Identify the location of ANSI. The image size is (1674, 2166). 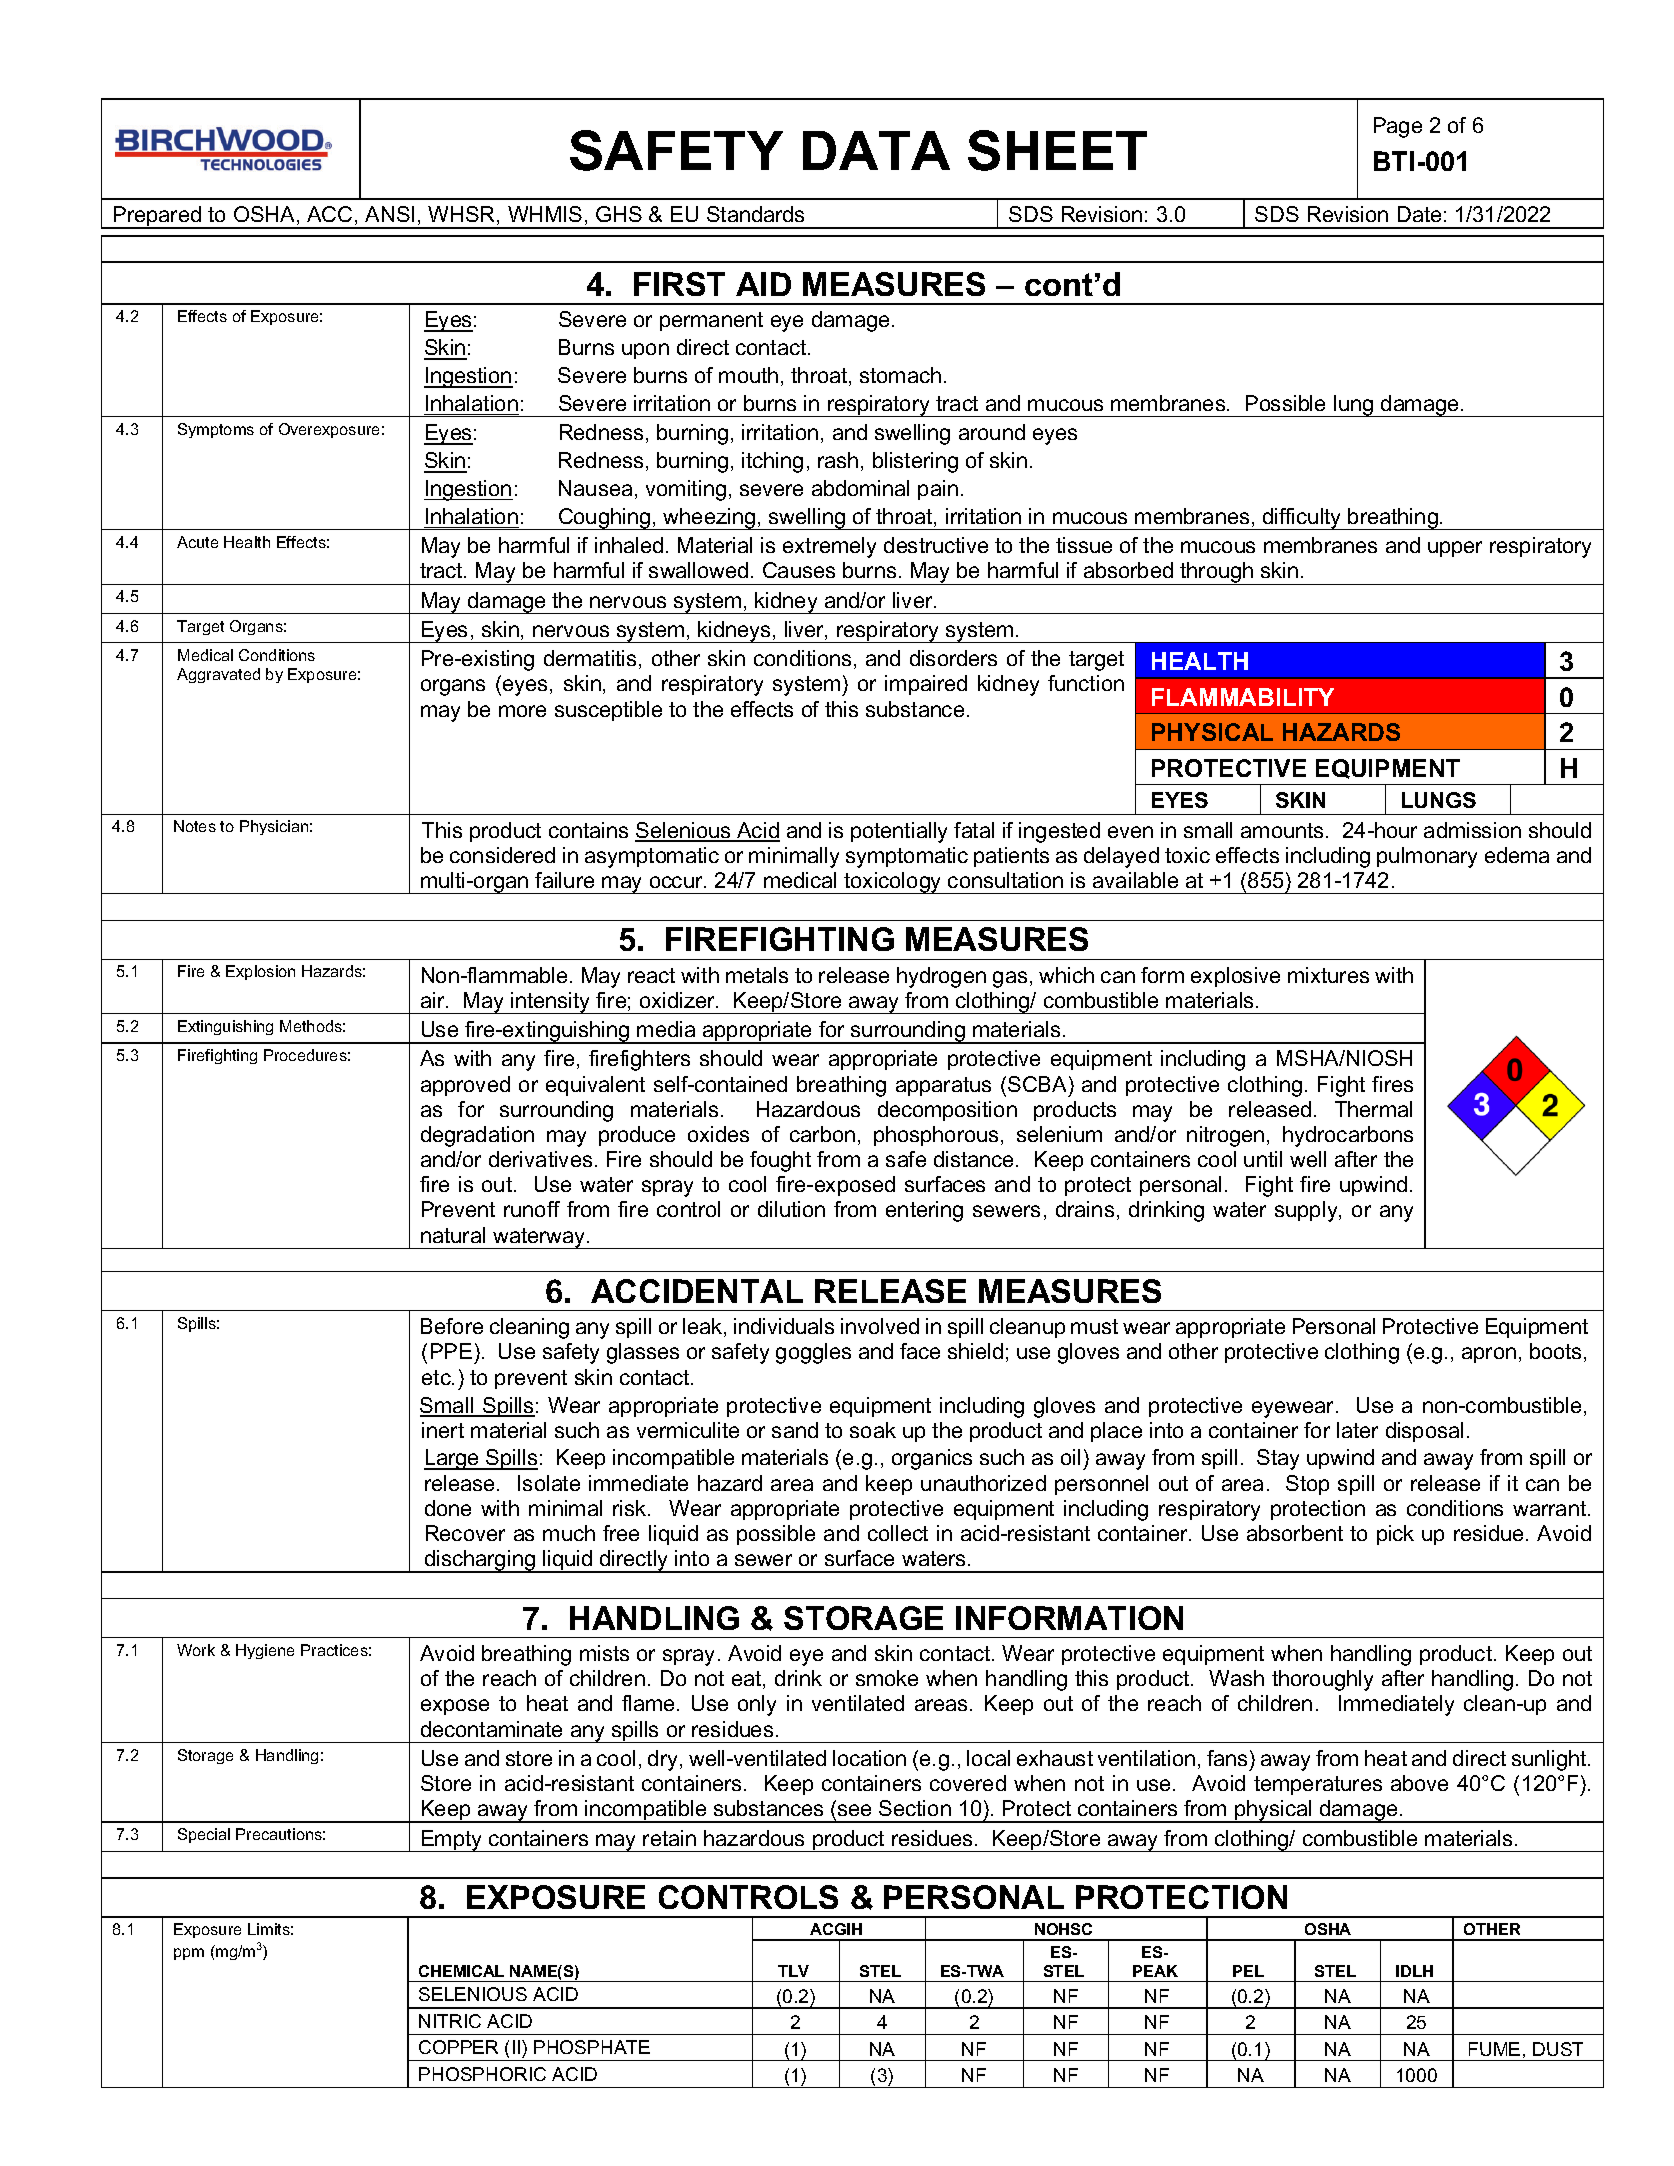
(389, 214).
